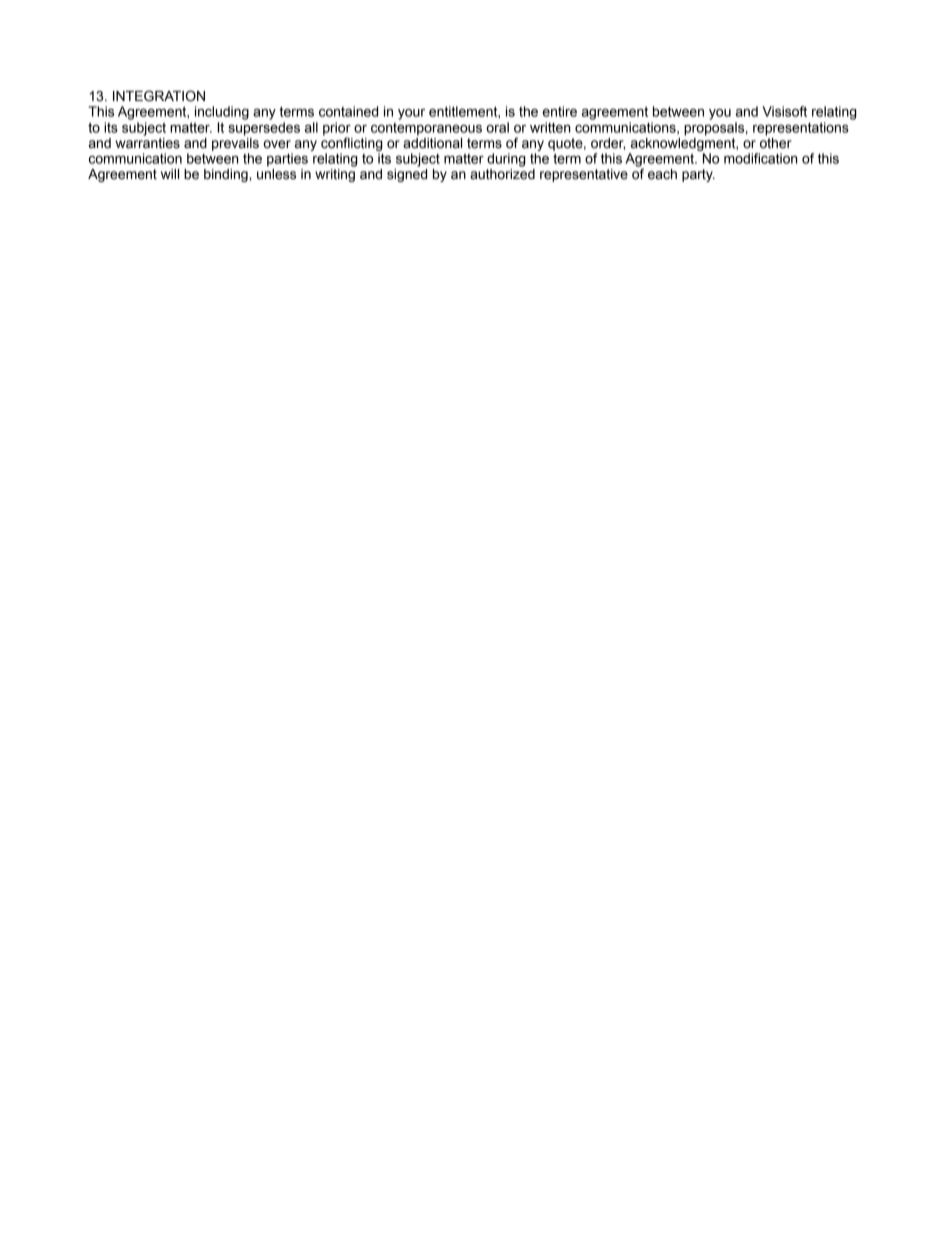 This page has height=1233, width=952. Describe the element at coordinates (264, 129) in the page. I see `supersedes` at that location.
